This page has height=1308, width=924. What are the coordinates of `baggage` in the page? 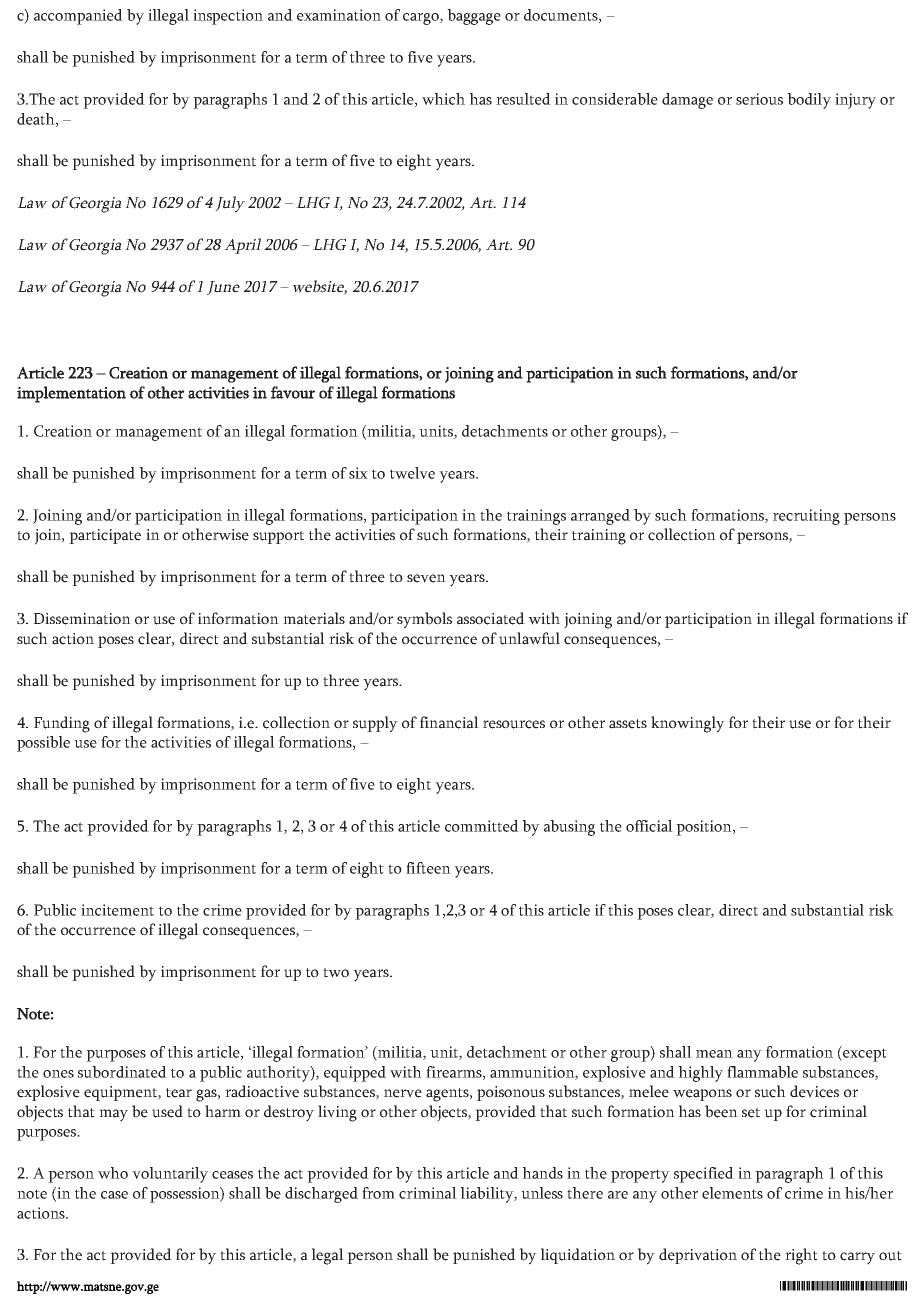 It's located at (474, 17).
